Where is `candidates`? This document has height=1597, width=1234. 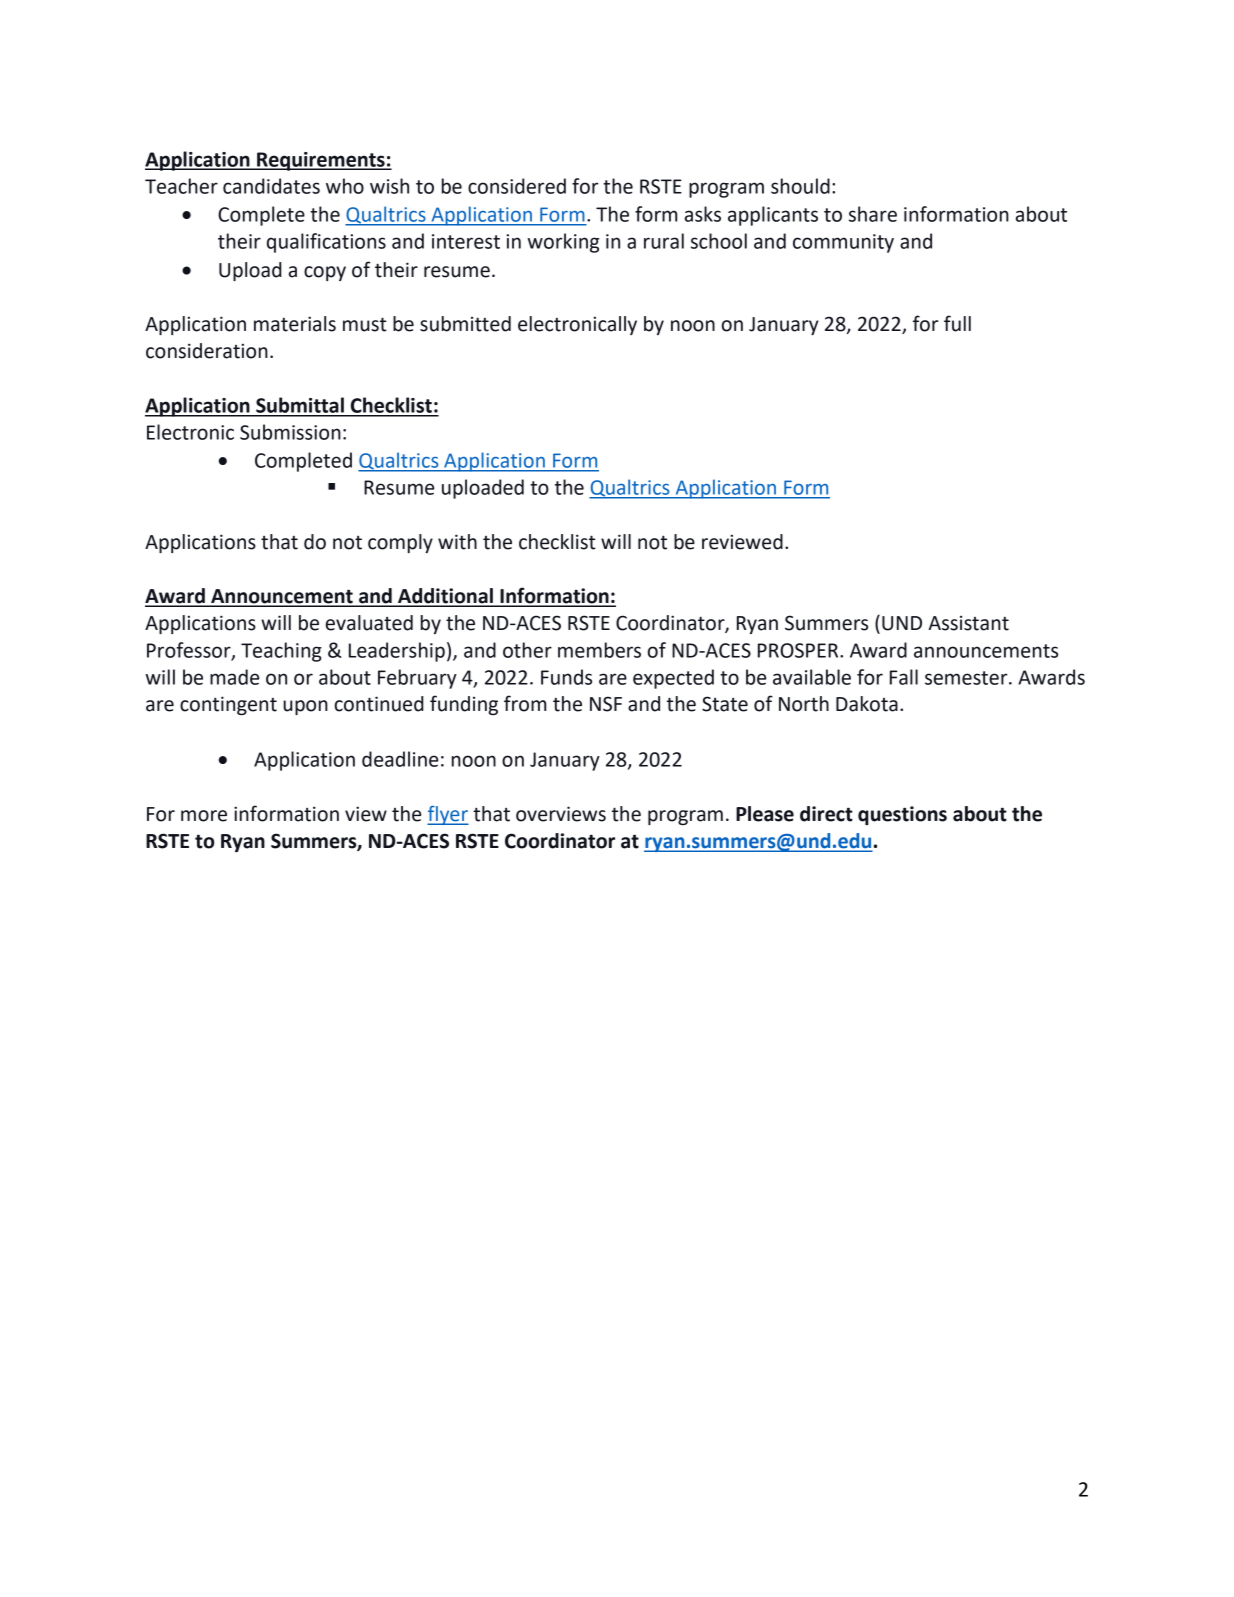 candidates is located at coordinates (271, 186).
